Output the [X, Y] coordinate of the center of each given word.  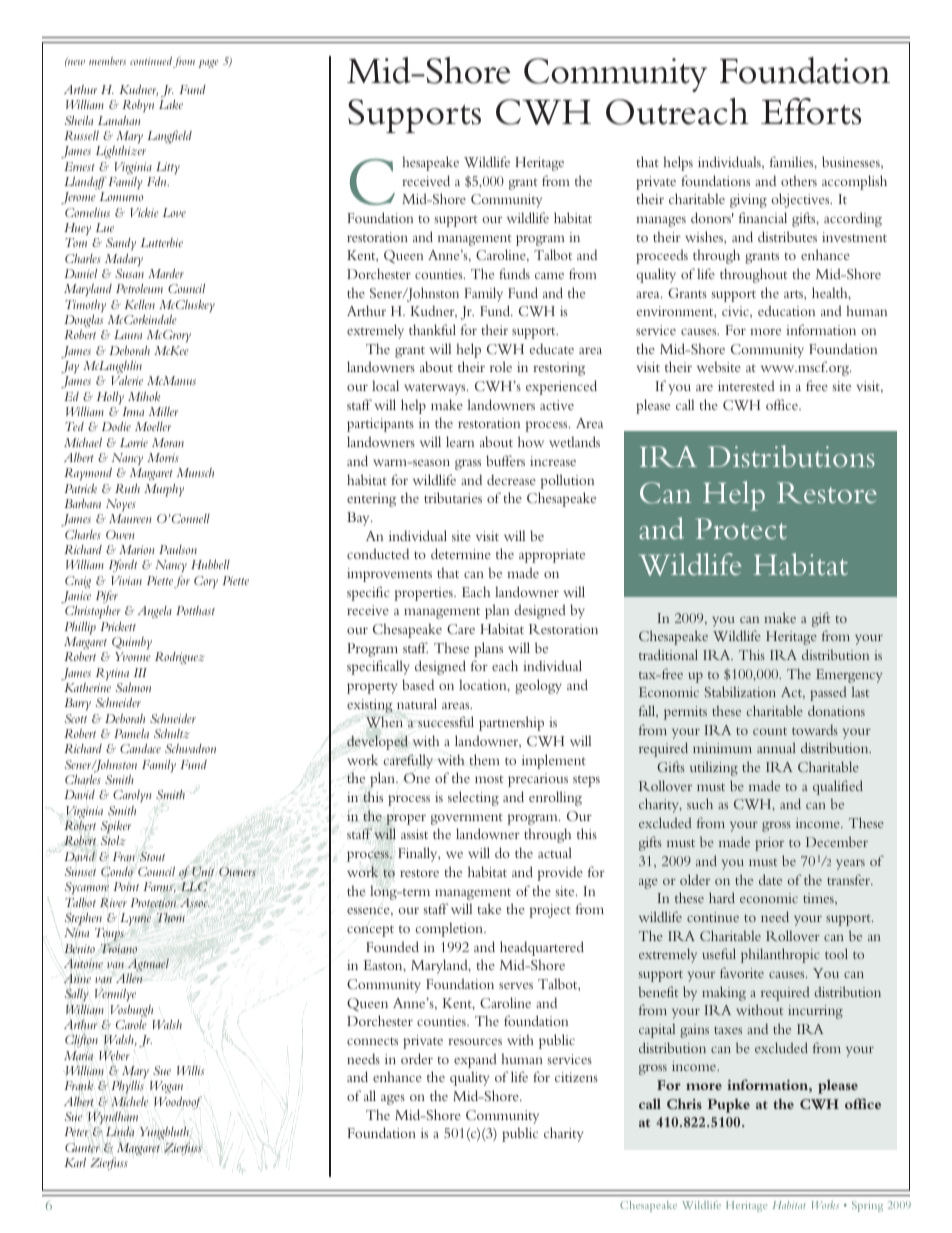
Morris [163, 457]
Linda [120, 1131]
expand [475, 1060]
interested [746, 385]
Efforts [811, 111]
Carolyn [132, 796]
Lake [171, 104]
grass [468, 464]
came [549, 275]
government [467, 819]
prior [769, 844]
